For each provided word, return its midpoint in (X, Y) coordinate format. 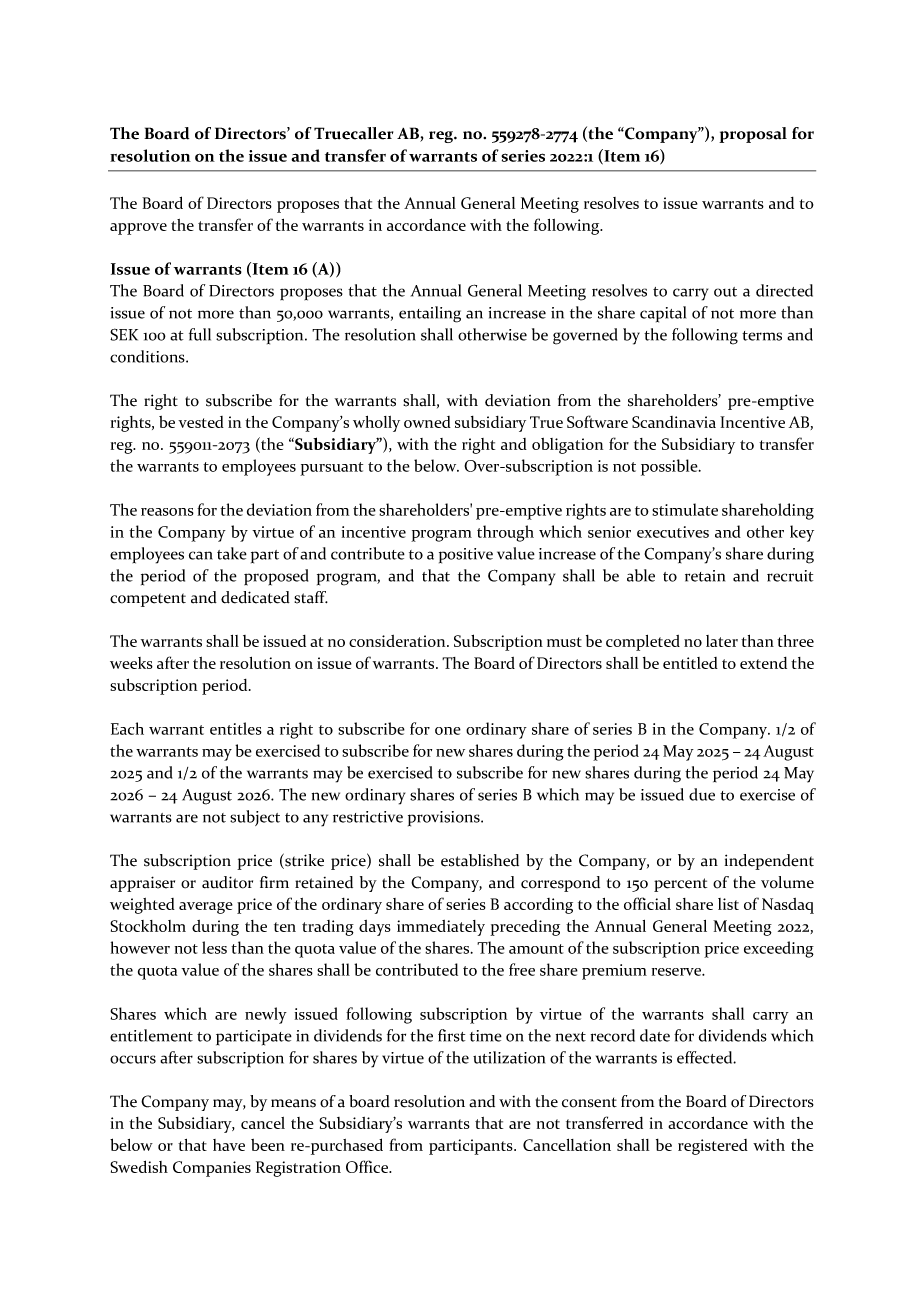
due (702, 794)
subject (255, 818)
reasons (167, 512)
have (229, 1145)
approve (138, 229)
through (505, 533)
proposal (753, 135)
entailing (430, 314)
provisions (445, 819)
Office (368, 1166)
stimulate (685, 509)
